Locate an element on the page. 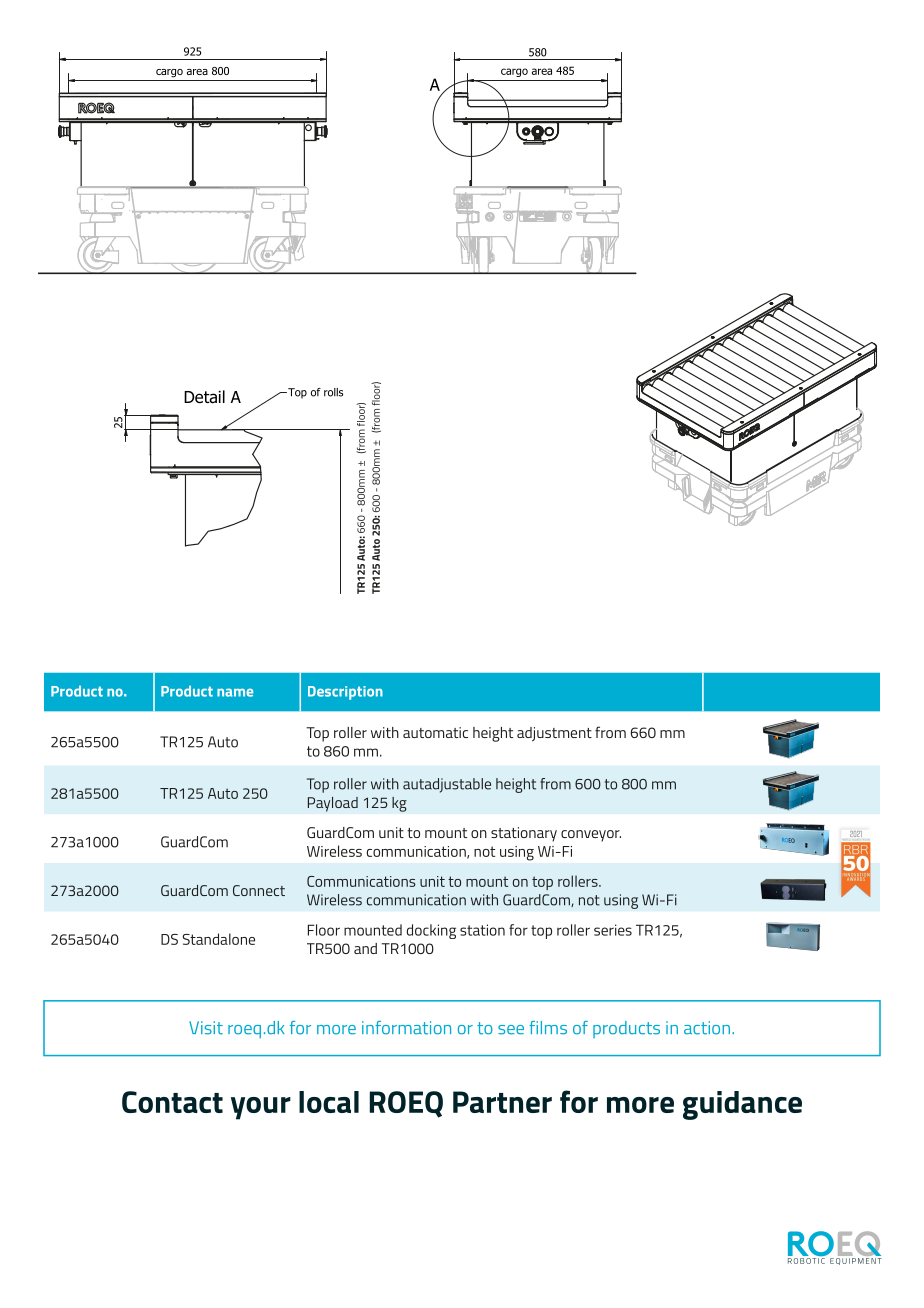 The height and width of the page is (1308, 924). name is located at coordinates (235, 692).
